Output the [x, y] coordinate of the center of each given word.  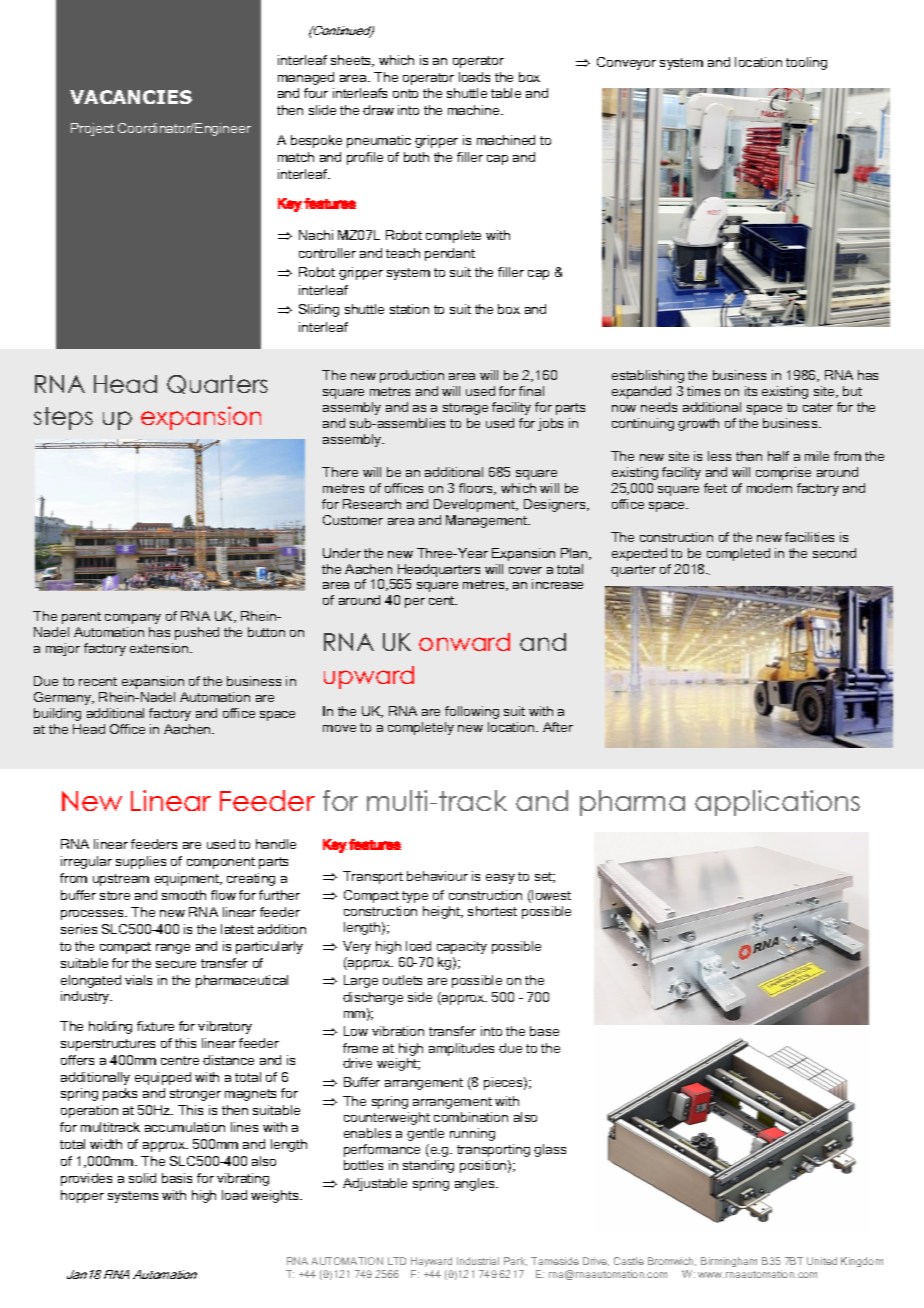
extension [160, 648]
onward [464, 642]
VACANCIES [131, 97]
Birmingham [729, 1262]
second [834, 553]
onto [405, 93]
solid [142, 1178]
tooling [806, 63]
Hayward [431, 1262]
